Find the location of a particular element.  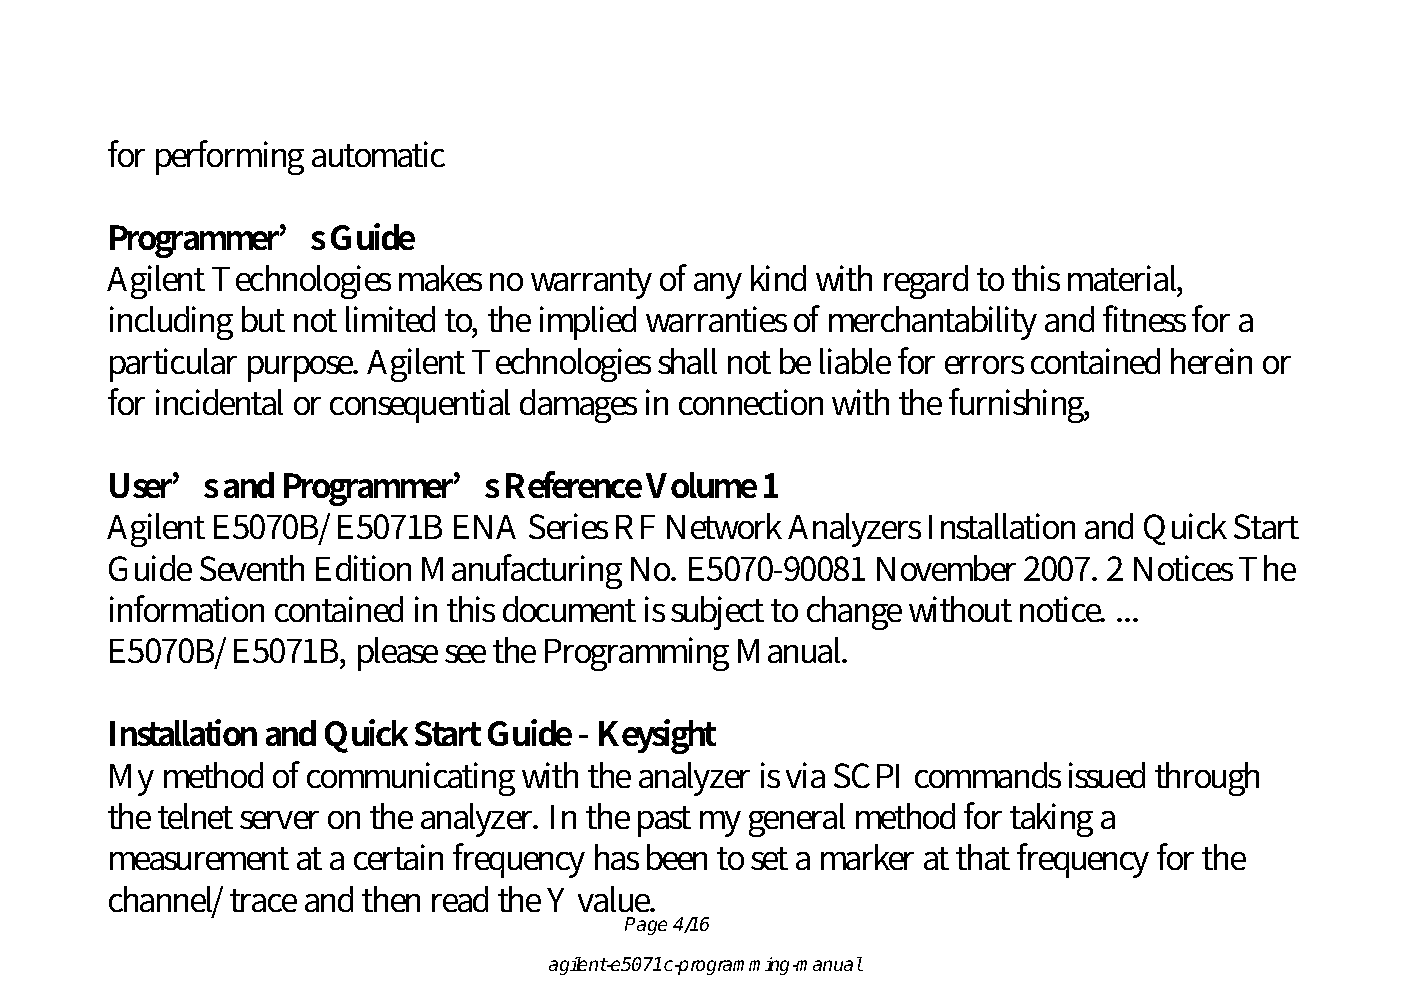

performing is located at coordinates (230, 157).
